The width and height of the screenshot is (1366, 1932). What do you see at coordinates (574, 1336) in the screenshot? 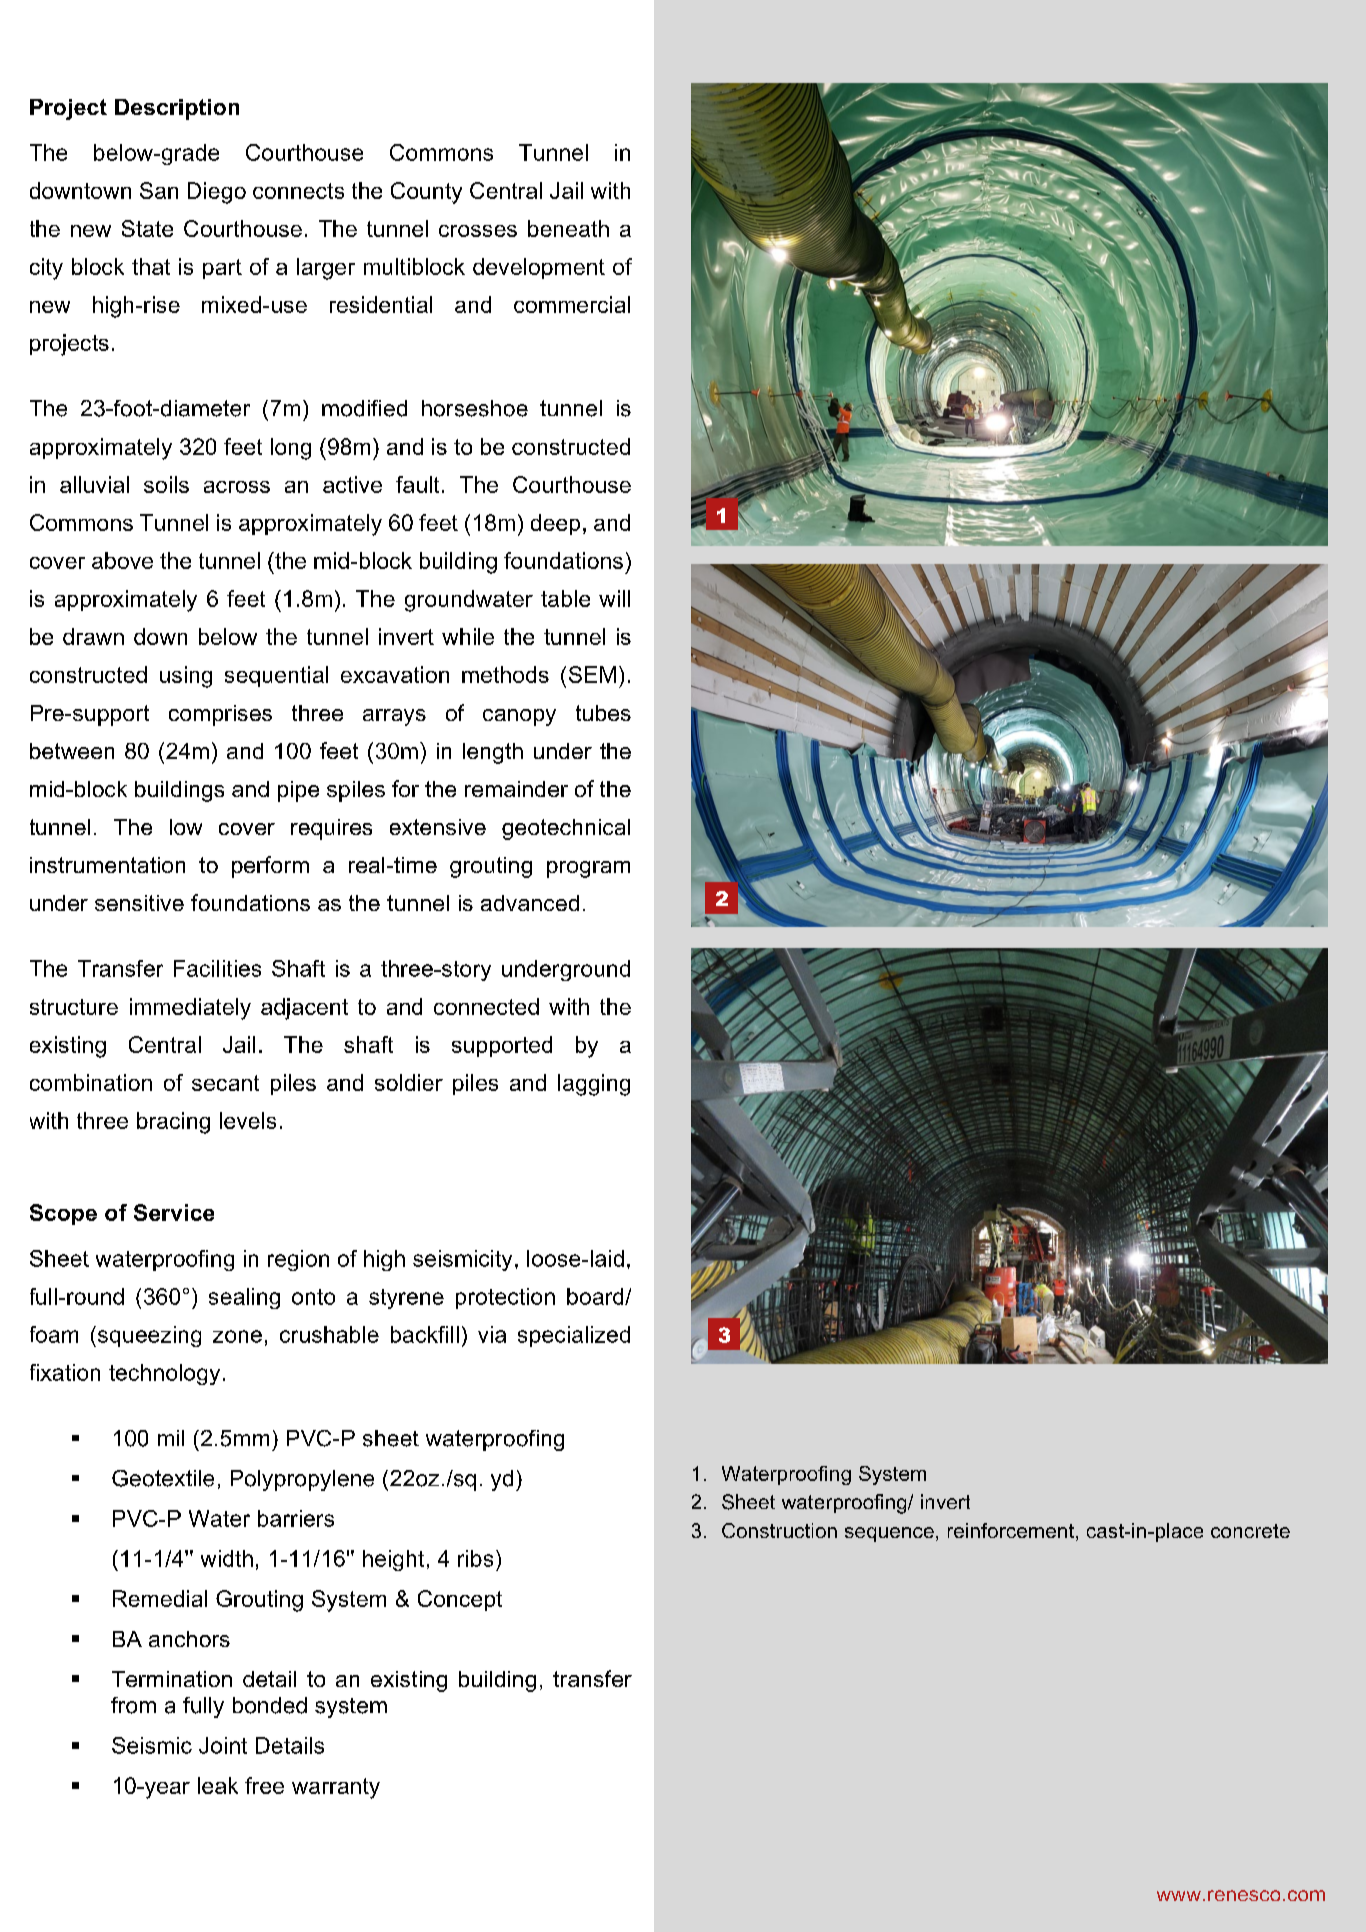
I see `specialized` at bounding box center [574, 1336].
